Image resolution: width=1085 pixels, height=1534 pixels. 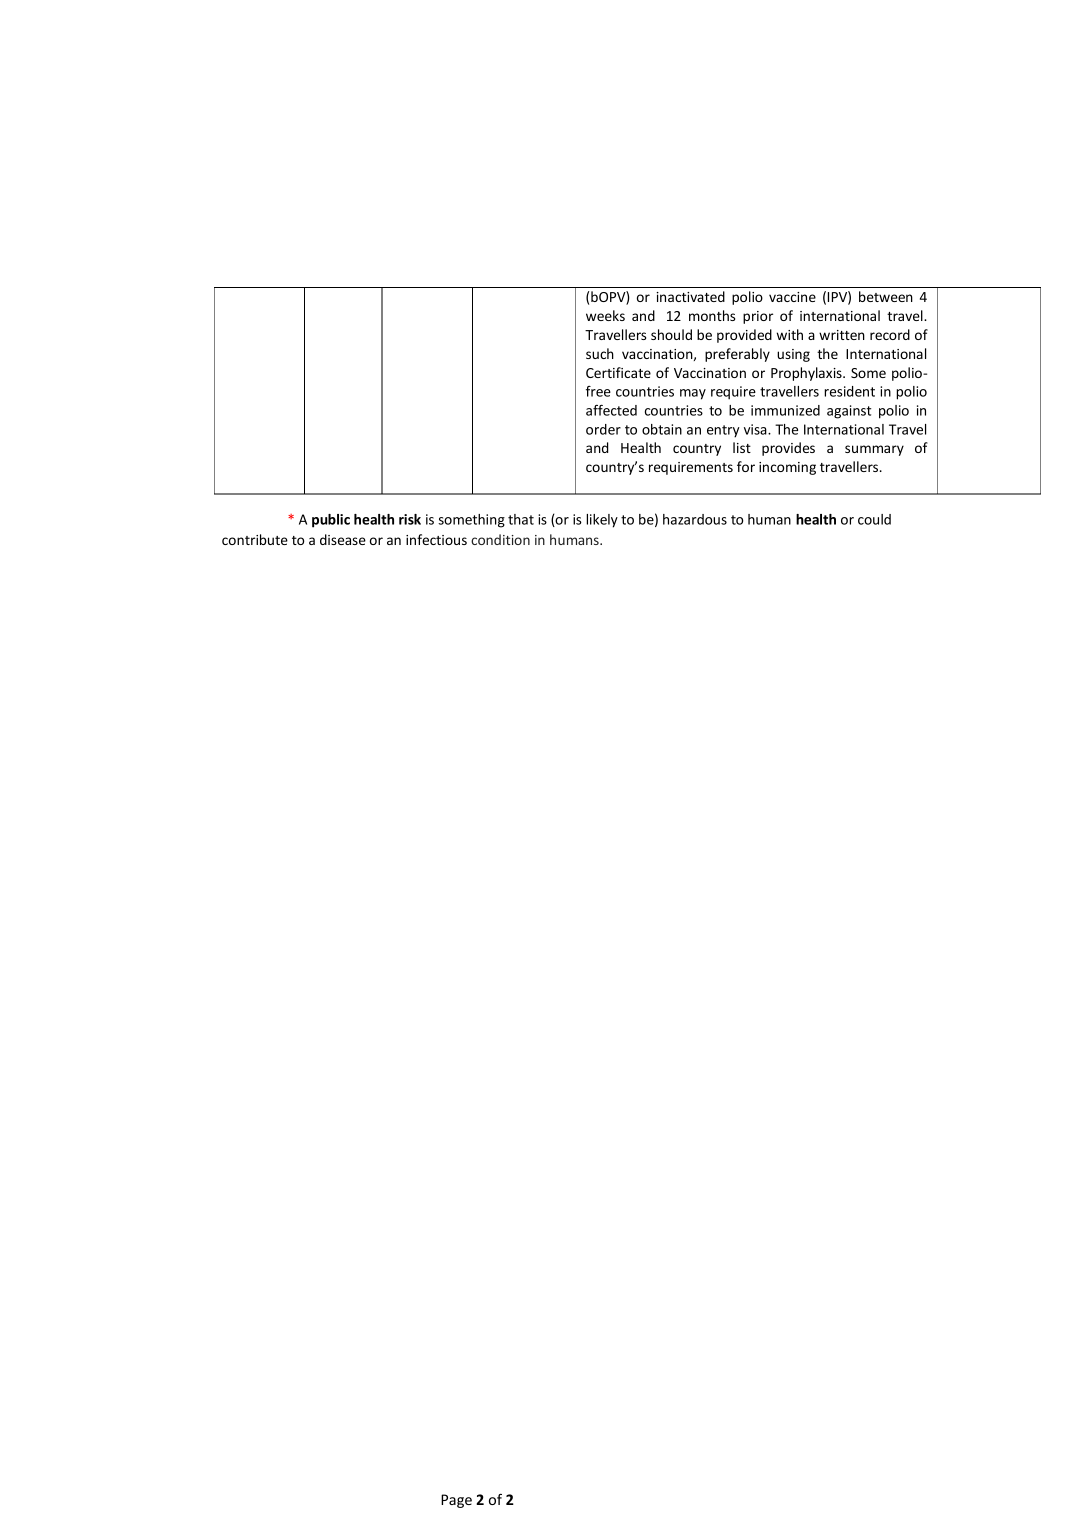 What do you see at coordinates (436, 539) in the screenshot?
I see `infectious` at bounding box center [436, 539].
